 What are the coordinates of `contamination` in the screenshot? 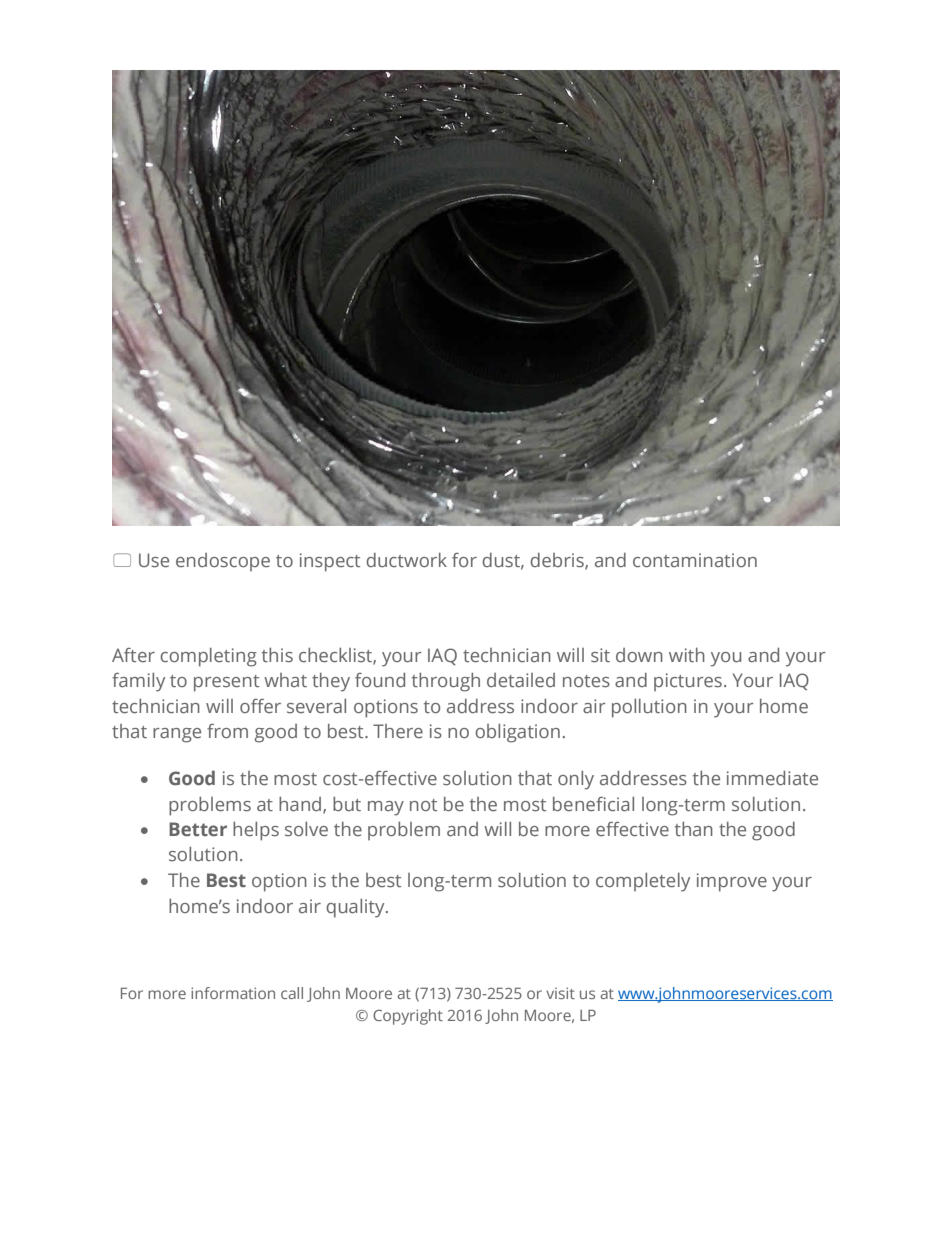 It's located at (695, 560).
